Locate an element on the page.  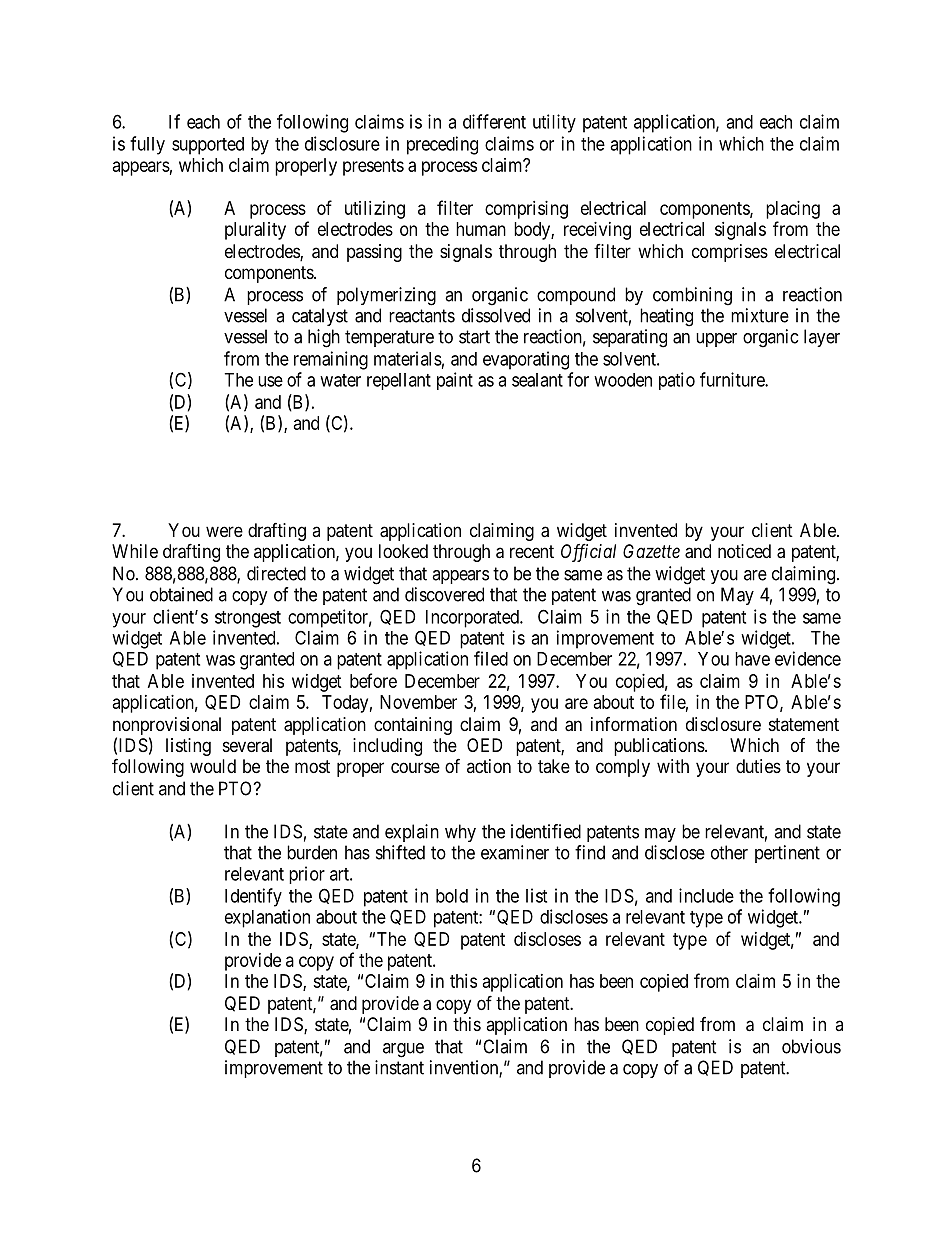
other is located at coordinates (729, 852).
